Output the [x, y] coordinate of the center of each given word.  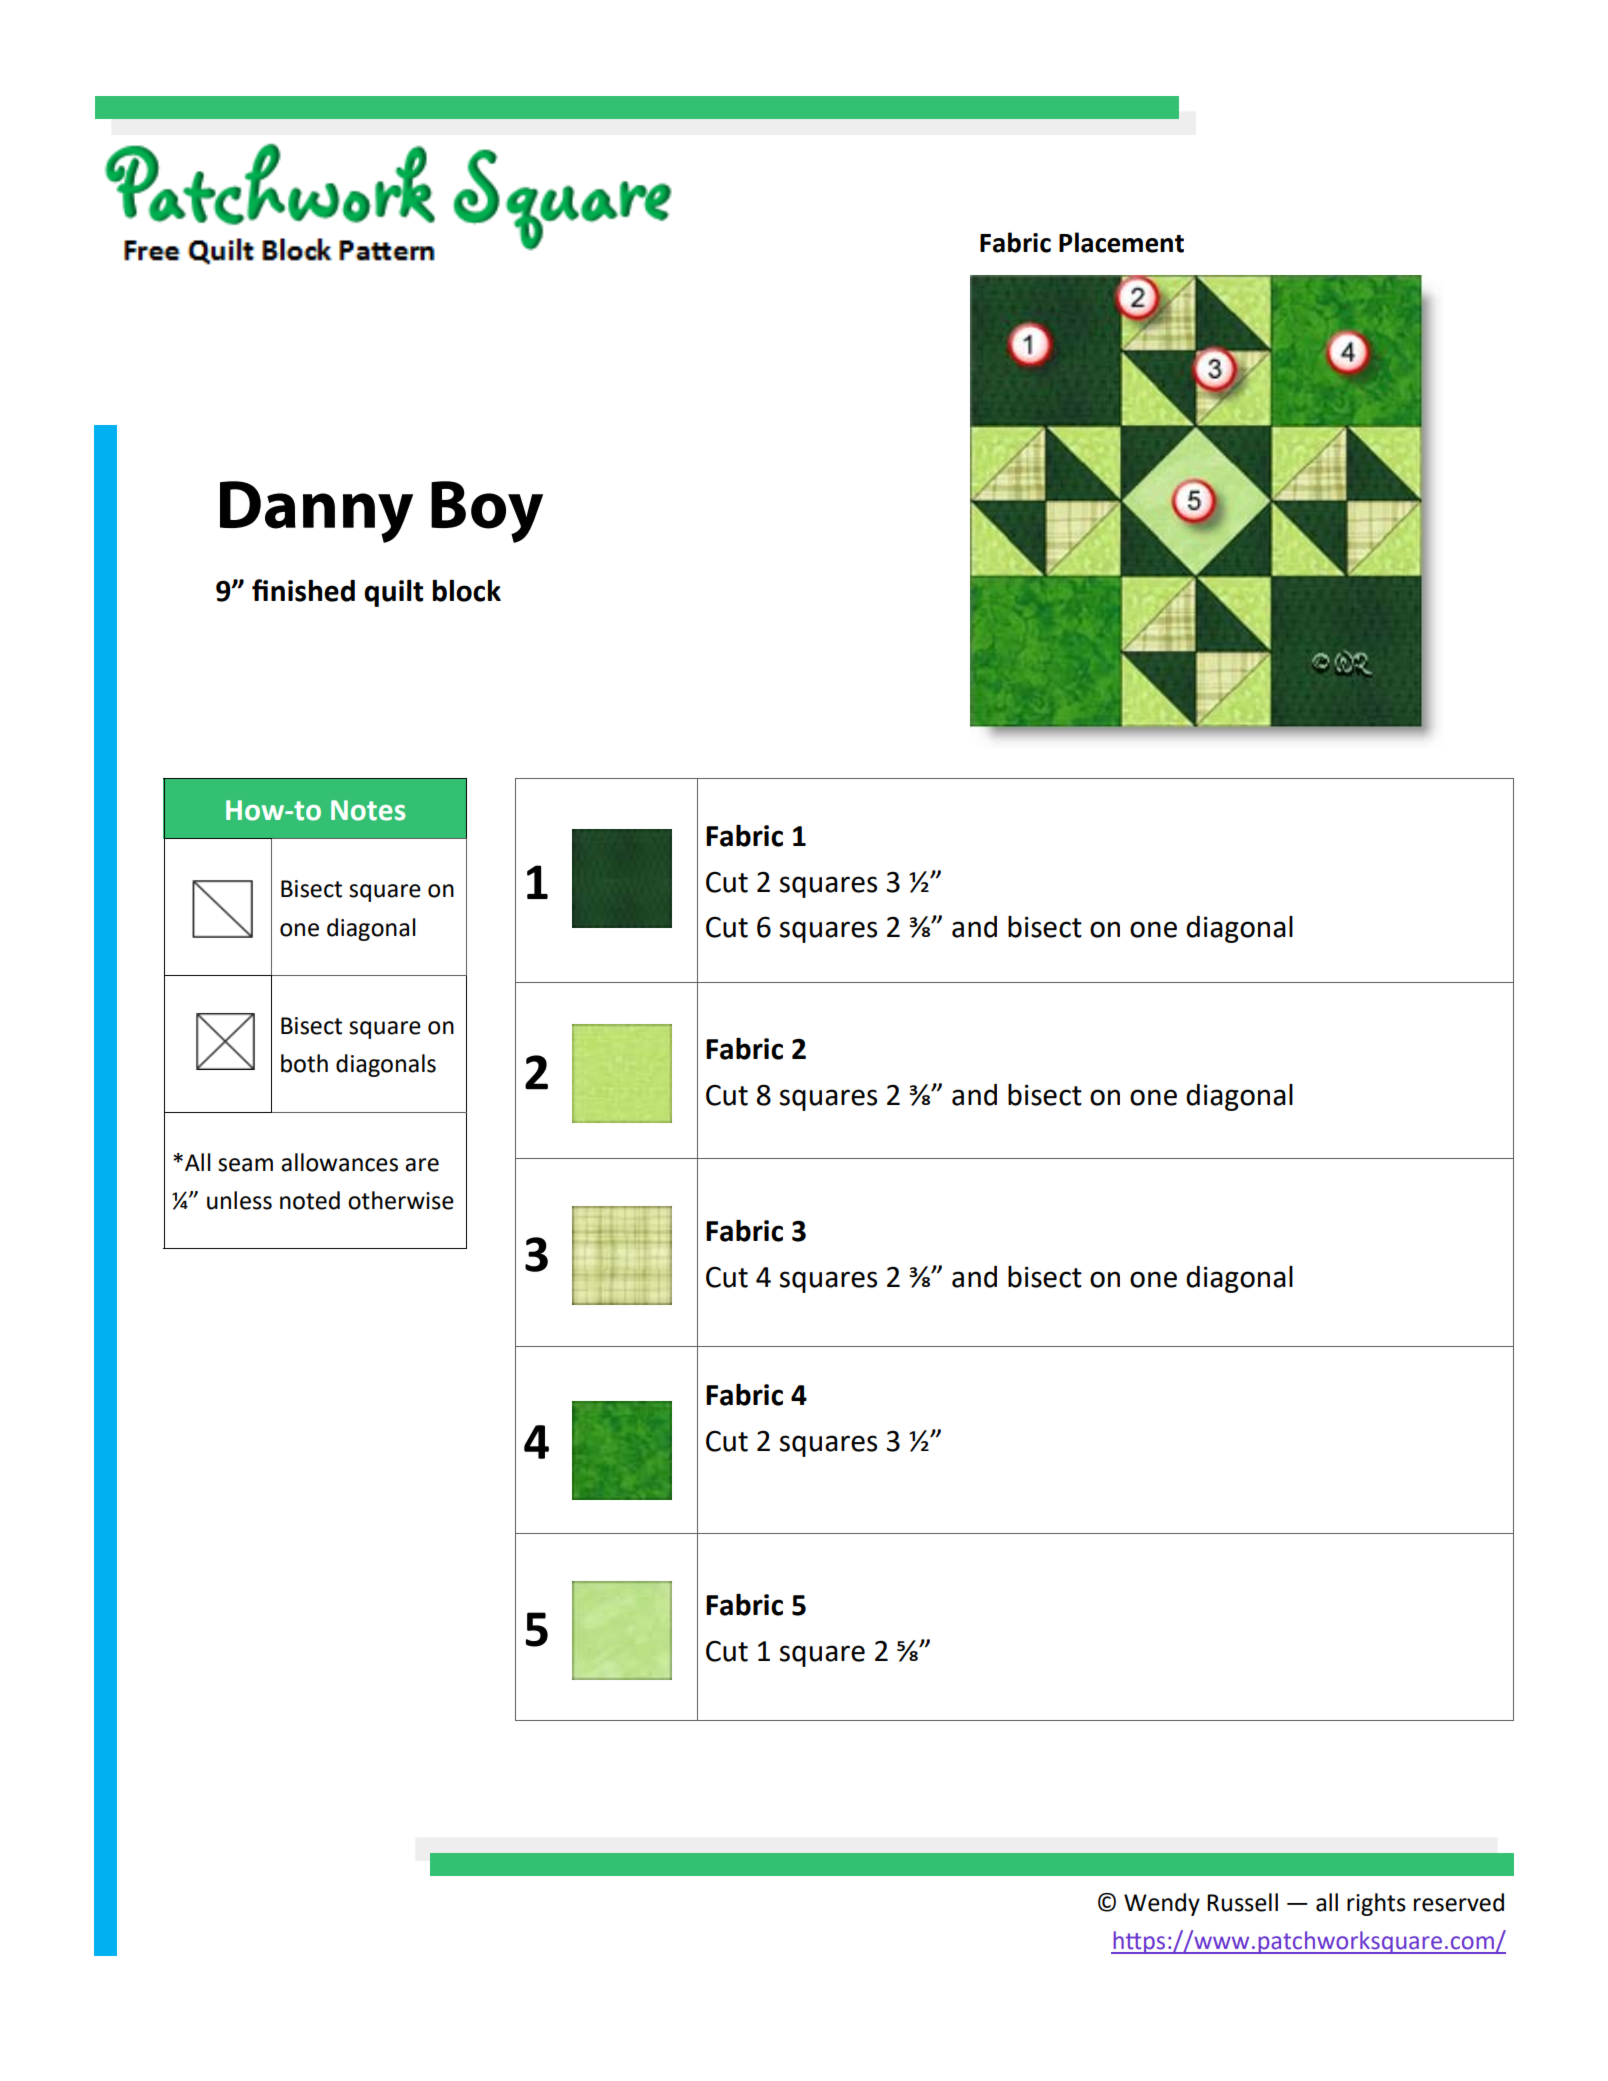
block [467, 590]
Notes [368, 810]
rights [1376, 1904]
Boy [487, 512]
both [304, 1063]
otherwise [401, 1200]
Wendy [1162, 1904]
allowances [339, 1162]
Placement [1121, 242]
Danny [316, 512]
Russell [1242, 1902]
